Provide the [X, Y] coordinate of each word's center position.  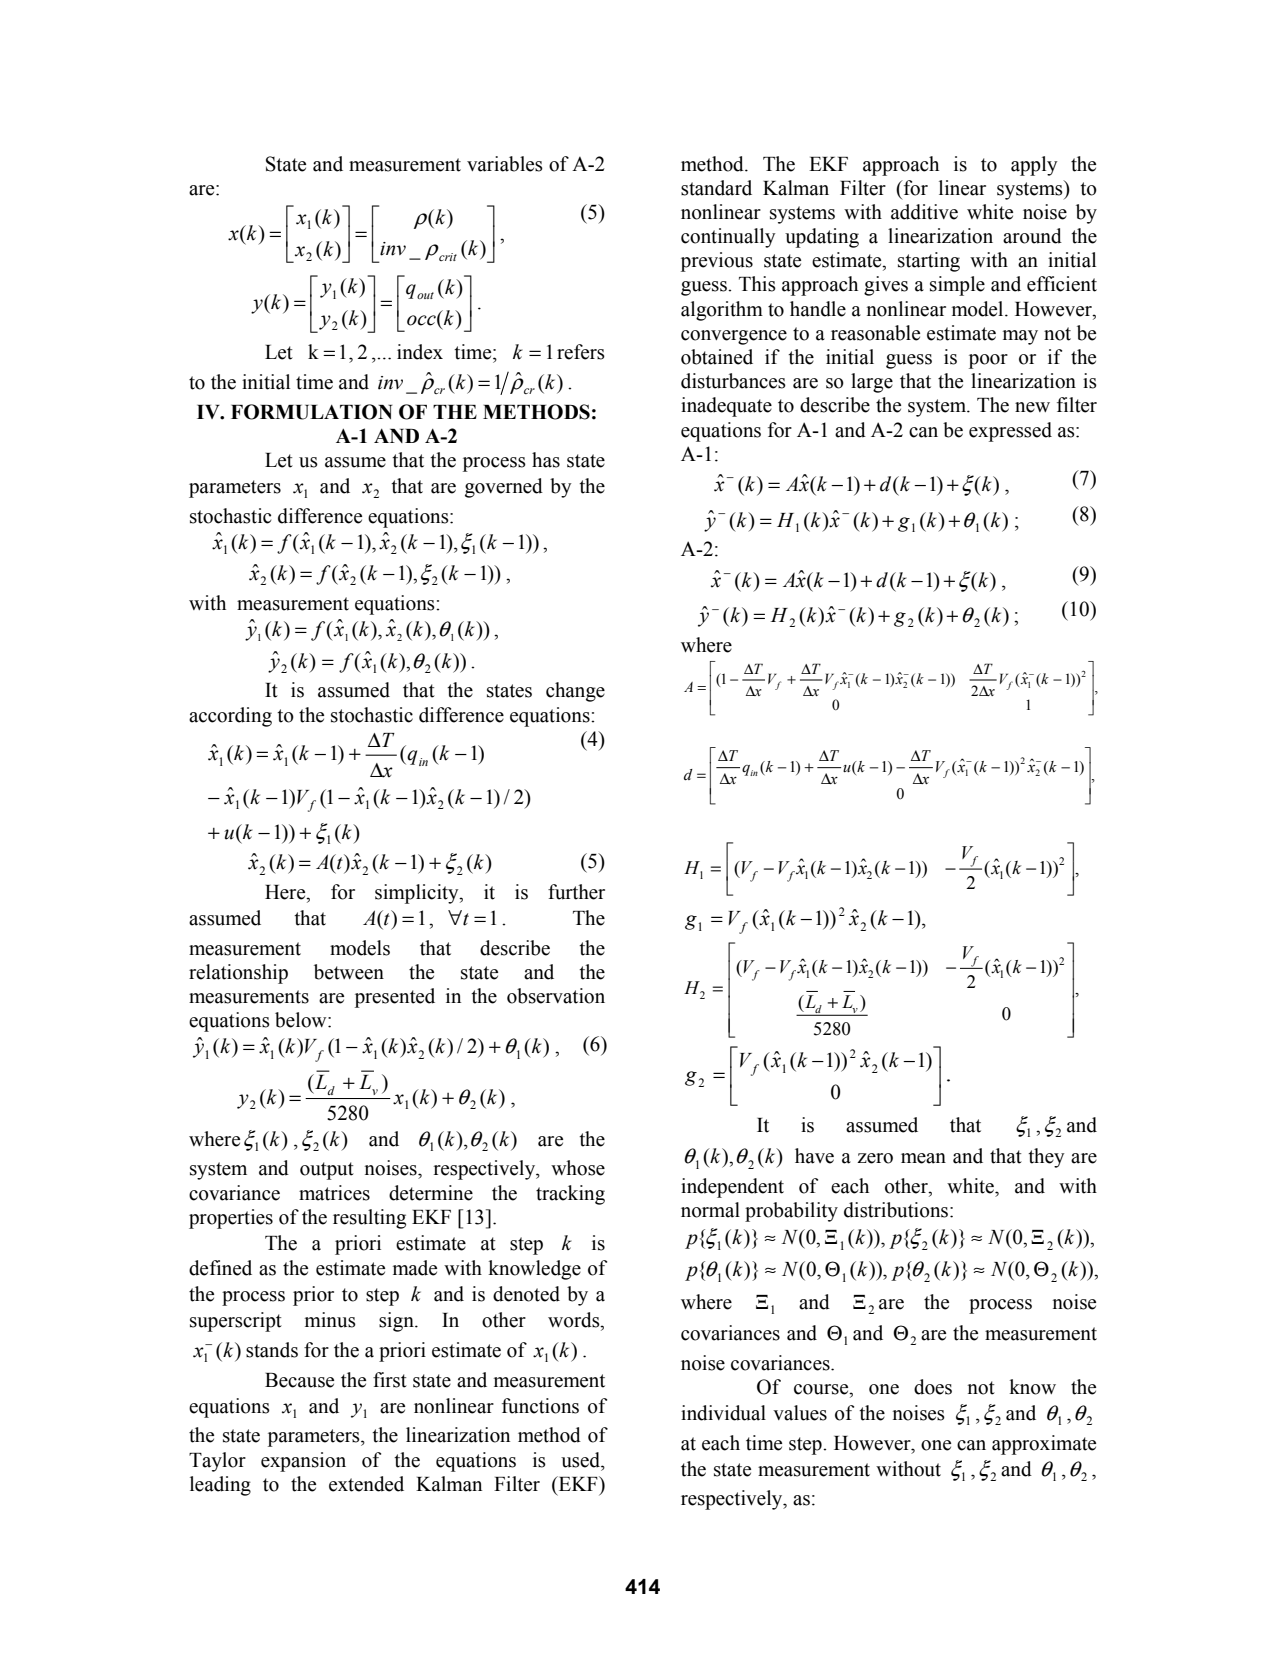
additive [924, 212]
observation [556, 996]
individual [723, 1413]
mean [923, 1158]
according [230, 717]
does [933, 1387]
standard [716, 188]
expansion [303, 1462]
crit [447, 255]
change [575, 692]
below [302, 1020]
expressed [1010, 432]
